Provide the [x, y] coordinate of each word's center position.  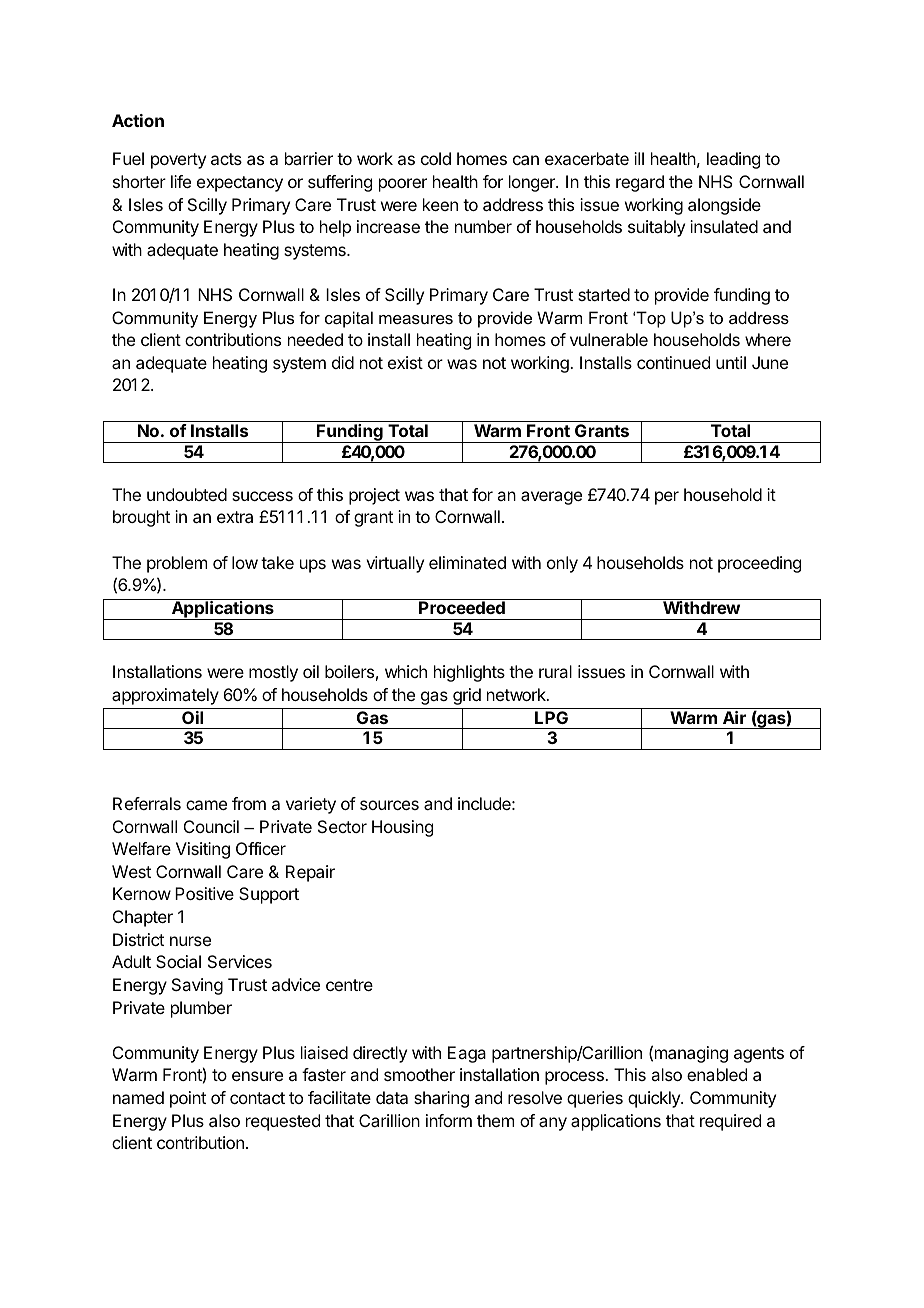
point [188, 1099]
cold [436, 158]
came [206, 805]
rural [555, 671]
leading [733, 160]
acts [226, 159]
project [374, 496]
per [667, 498]
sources [389, 805]
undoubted [187, 494]
